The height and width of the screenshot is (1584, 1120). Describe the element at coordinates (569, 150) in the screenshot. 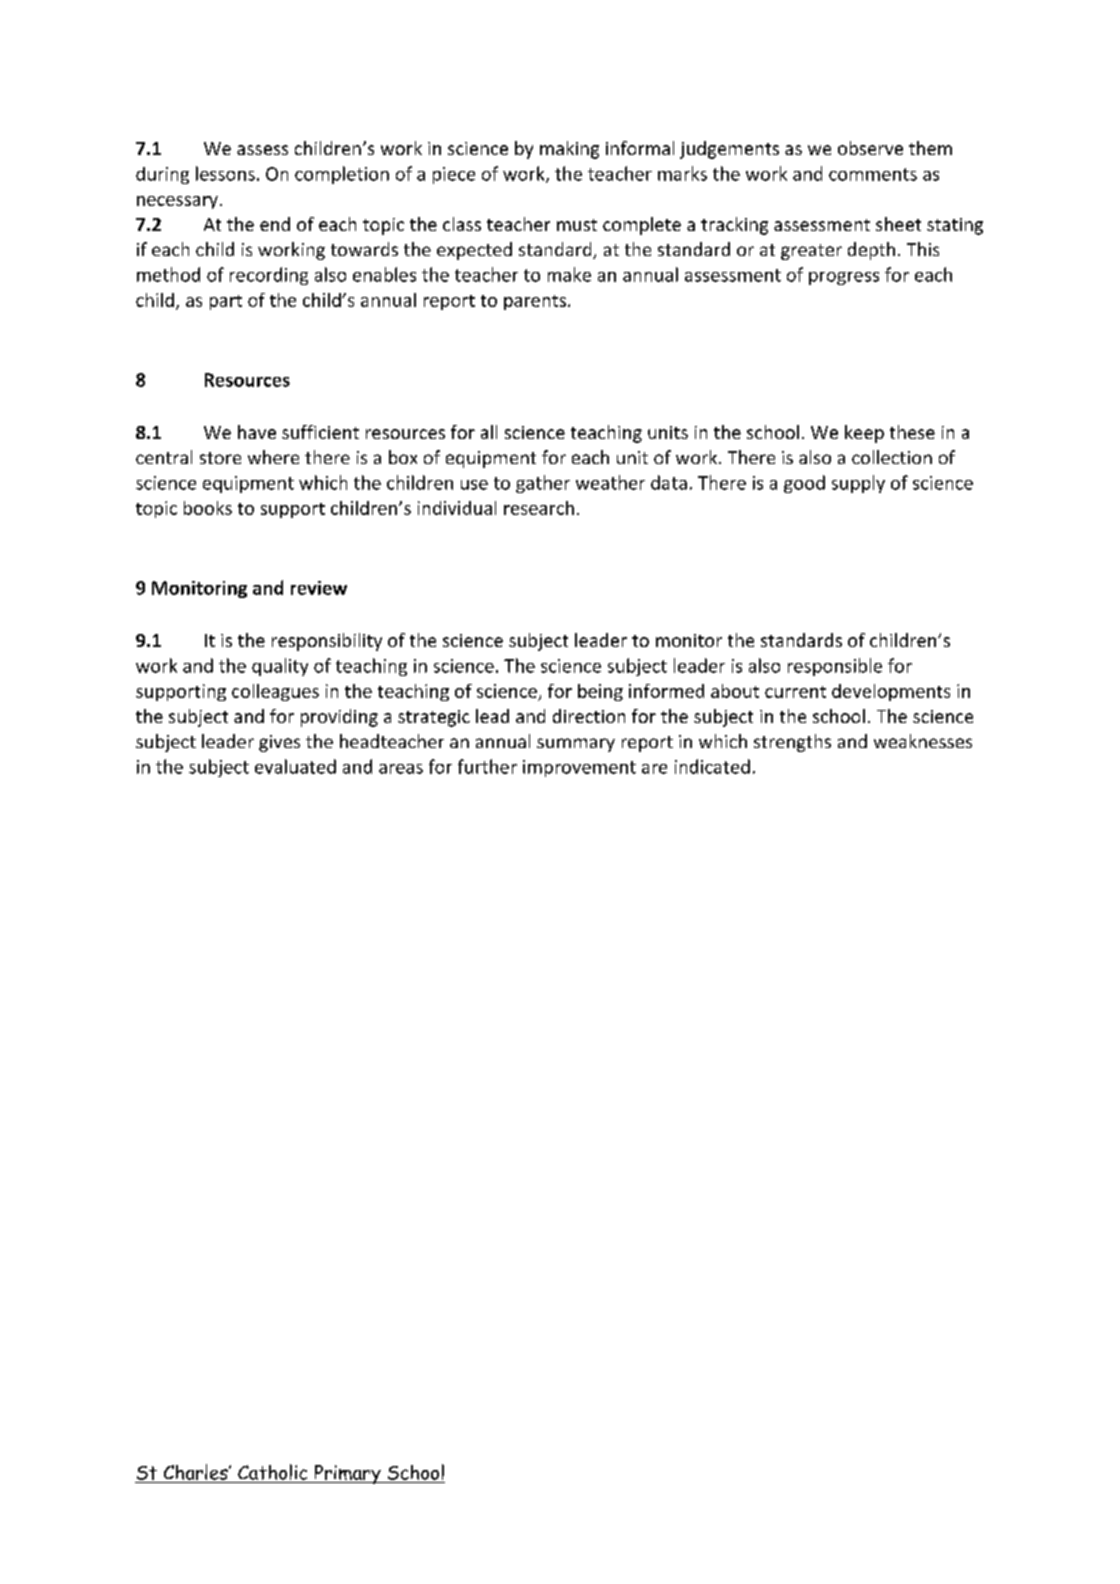

I see `making` at that location.
